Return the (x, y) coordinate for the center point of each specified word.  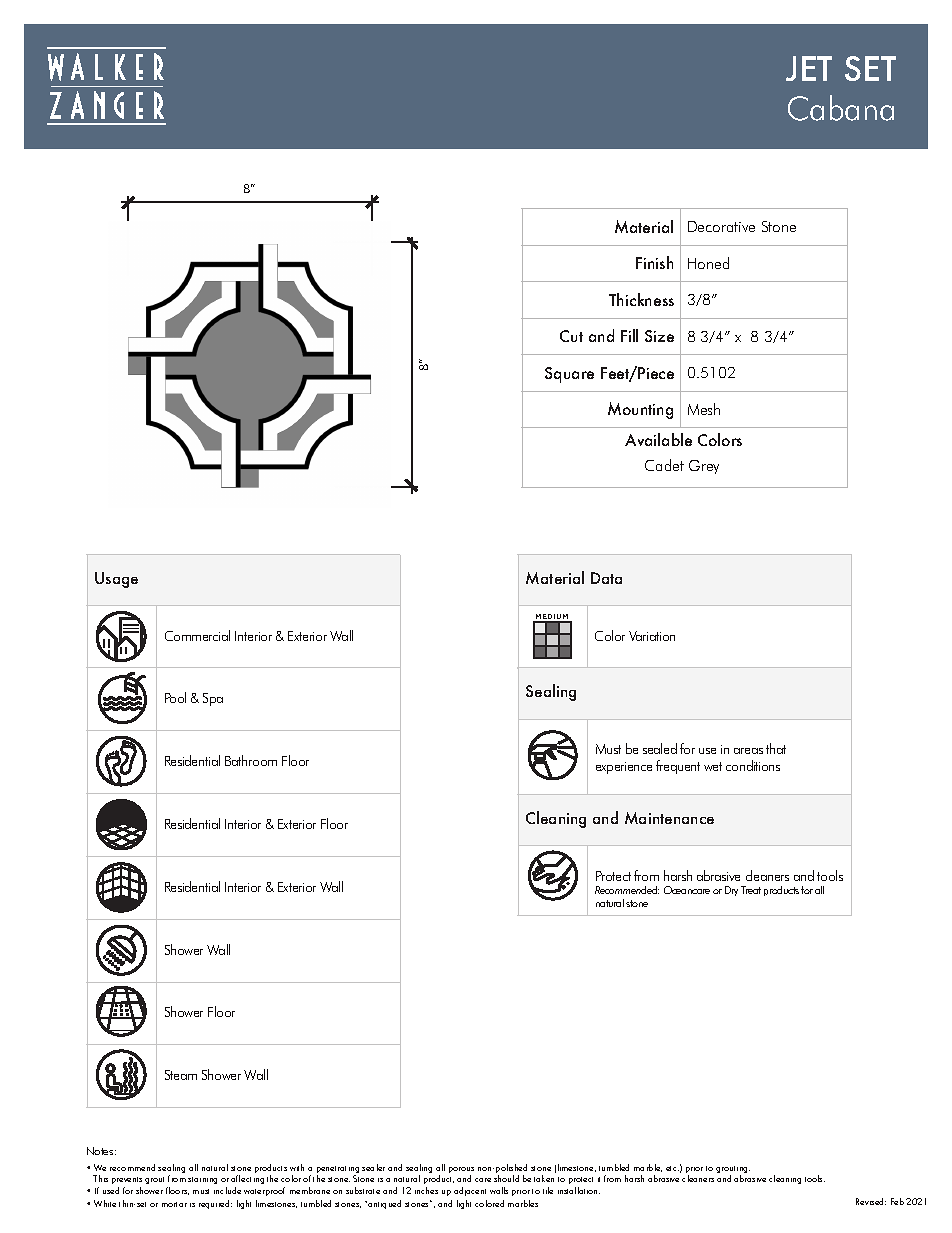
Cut (571, 336)
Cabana (841, 108)
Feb (897, 1201)
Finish (654, 262)
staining (202, 1180)
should (506, 1178)
